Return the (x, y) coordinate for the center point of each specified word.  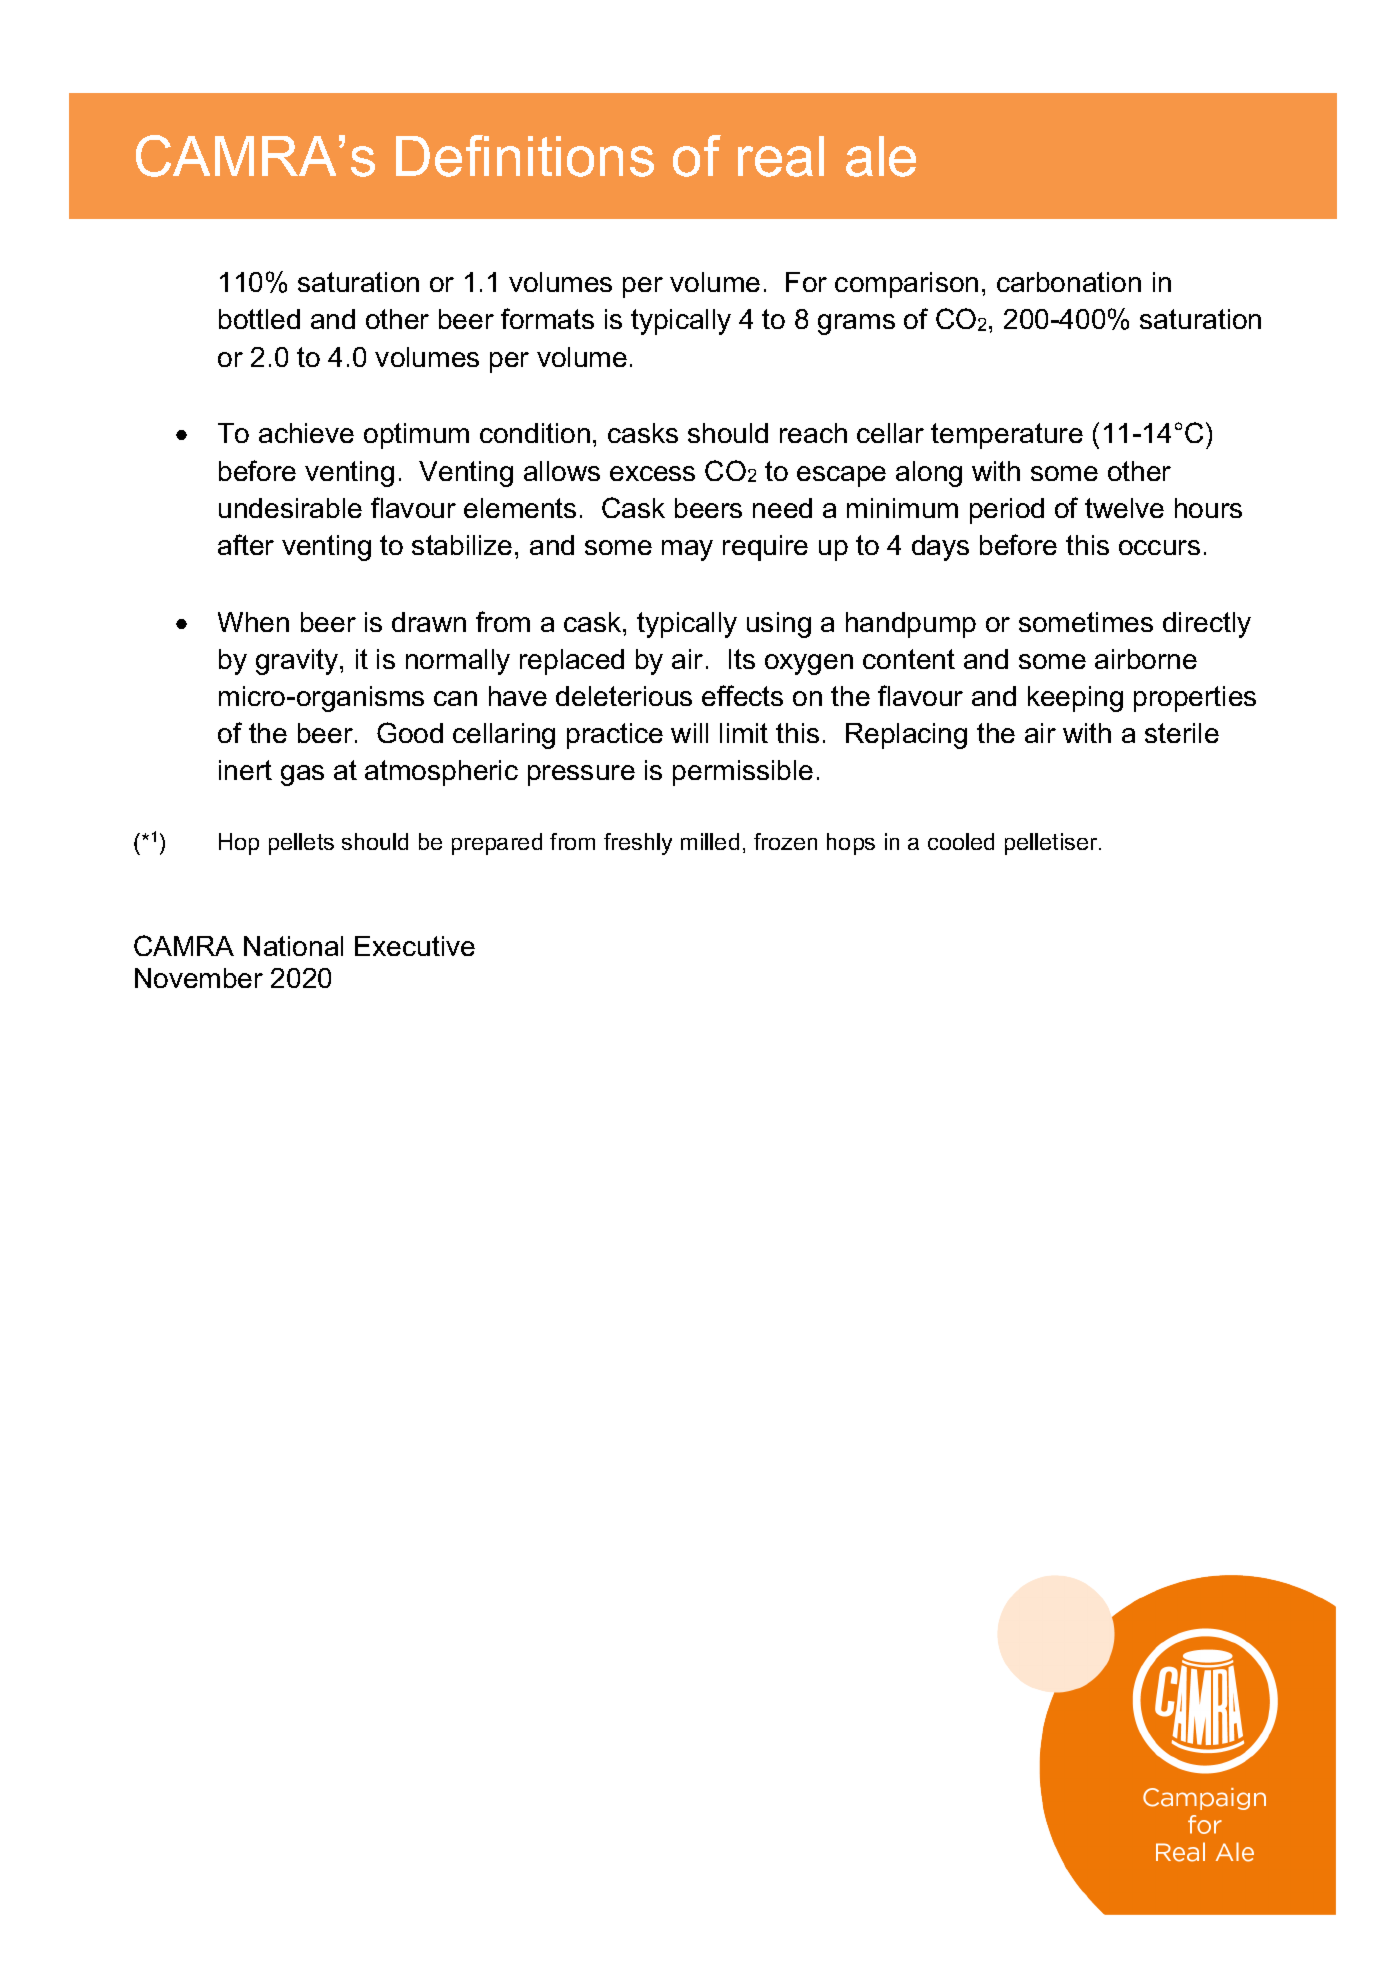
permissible (743, 773)
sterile (1182, 733)
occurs (1159, 547)
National (293, 946)
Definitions (525, 156)
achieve (306, 433)
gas (302, 775)
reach (813, 433)
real (781, 156)
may (687, 550)
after (246, 544)
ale (881, 156)
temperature (1007, 436)
